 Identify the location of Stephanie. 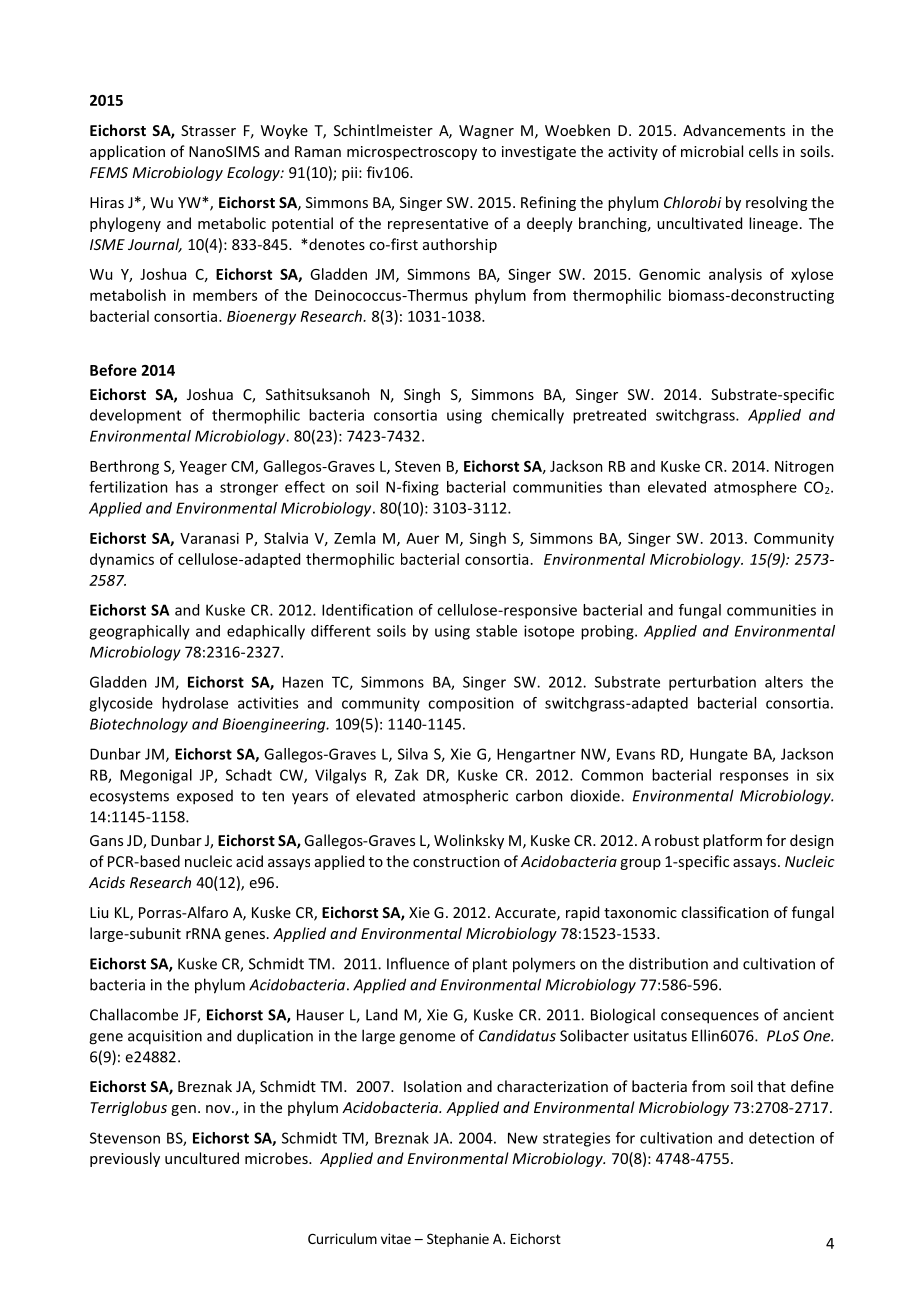
(458, 1240).
